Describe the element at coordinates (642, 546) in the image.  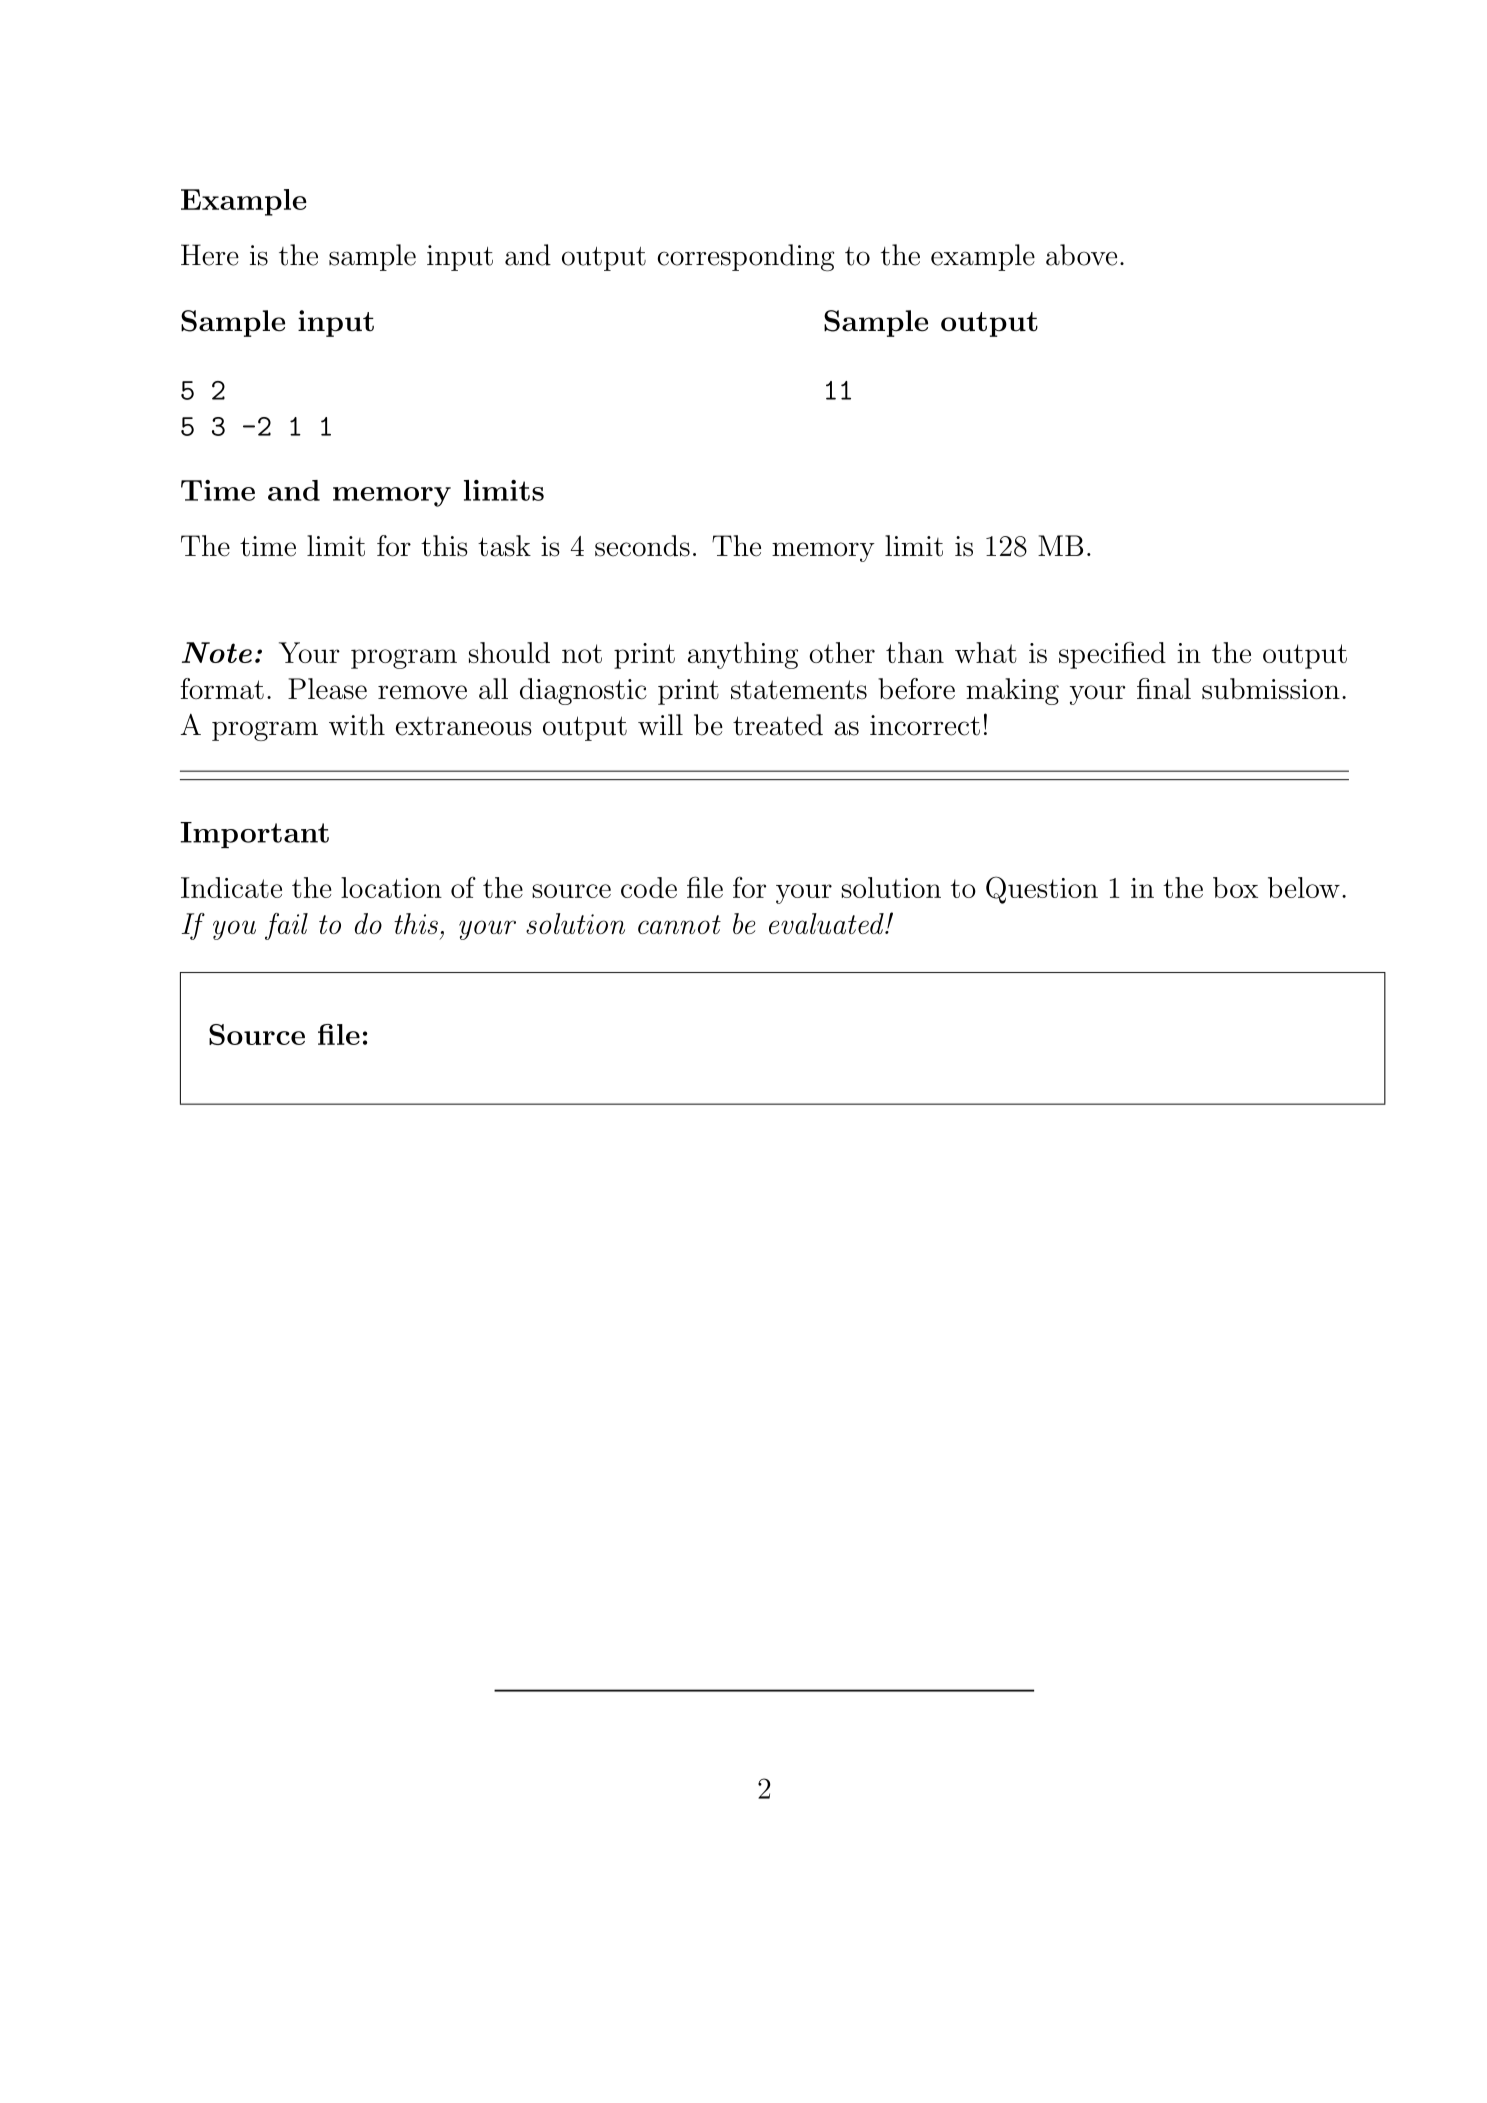
I see `seconds` at that location.
